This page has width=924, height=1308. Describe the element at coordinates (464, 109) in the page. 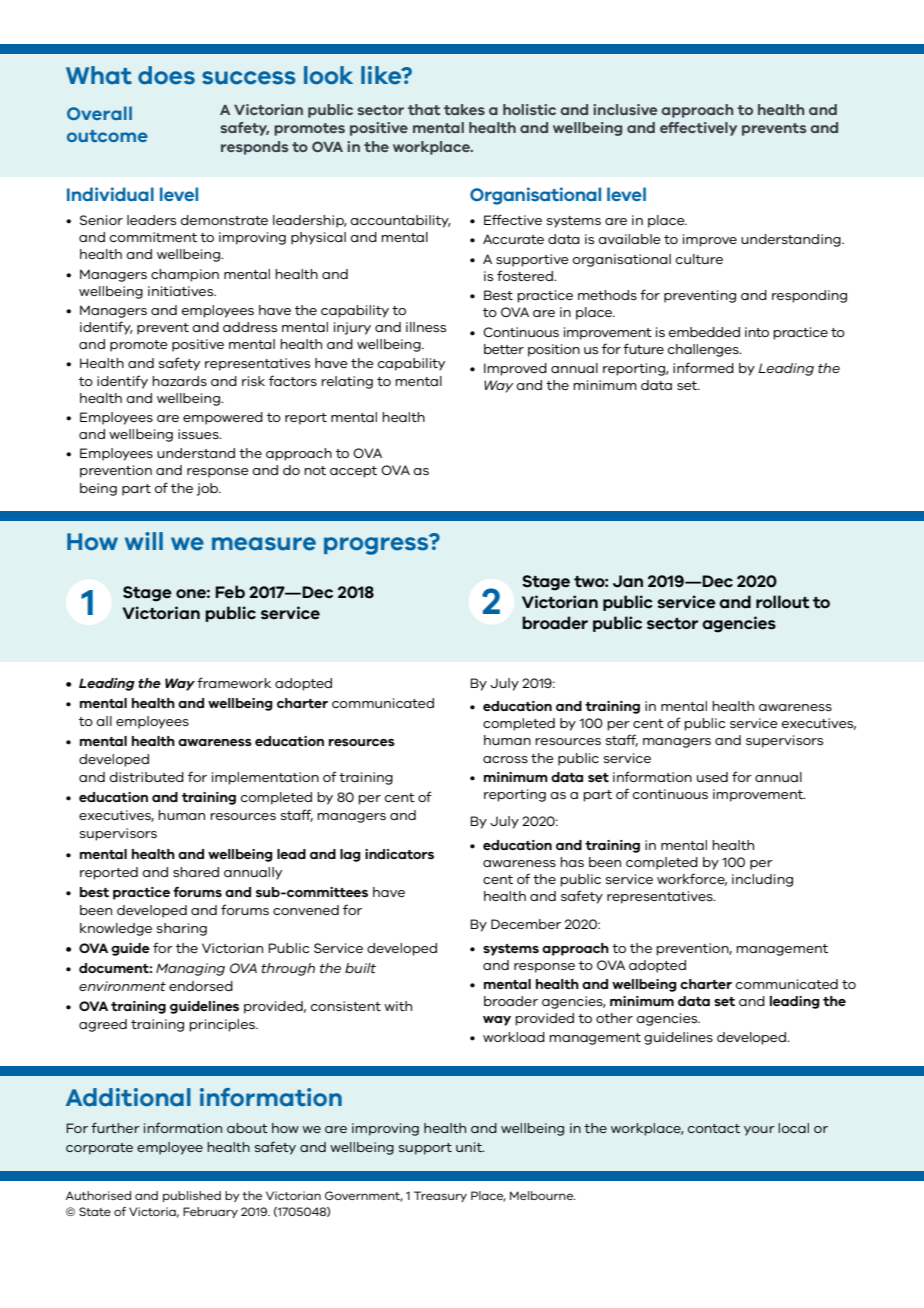

I see `takes` at that location.
